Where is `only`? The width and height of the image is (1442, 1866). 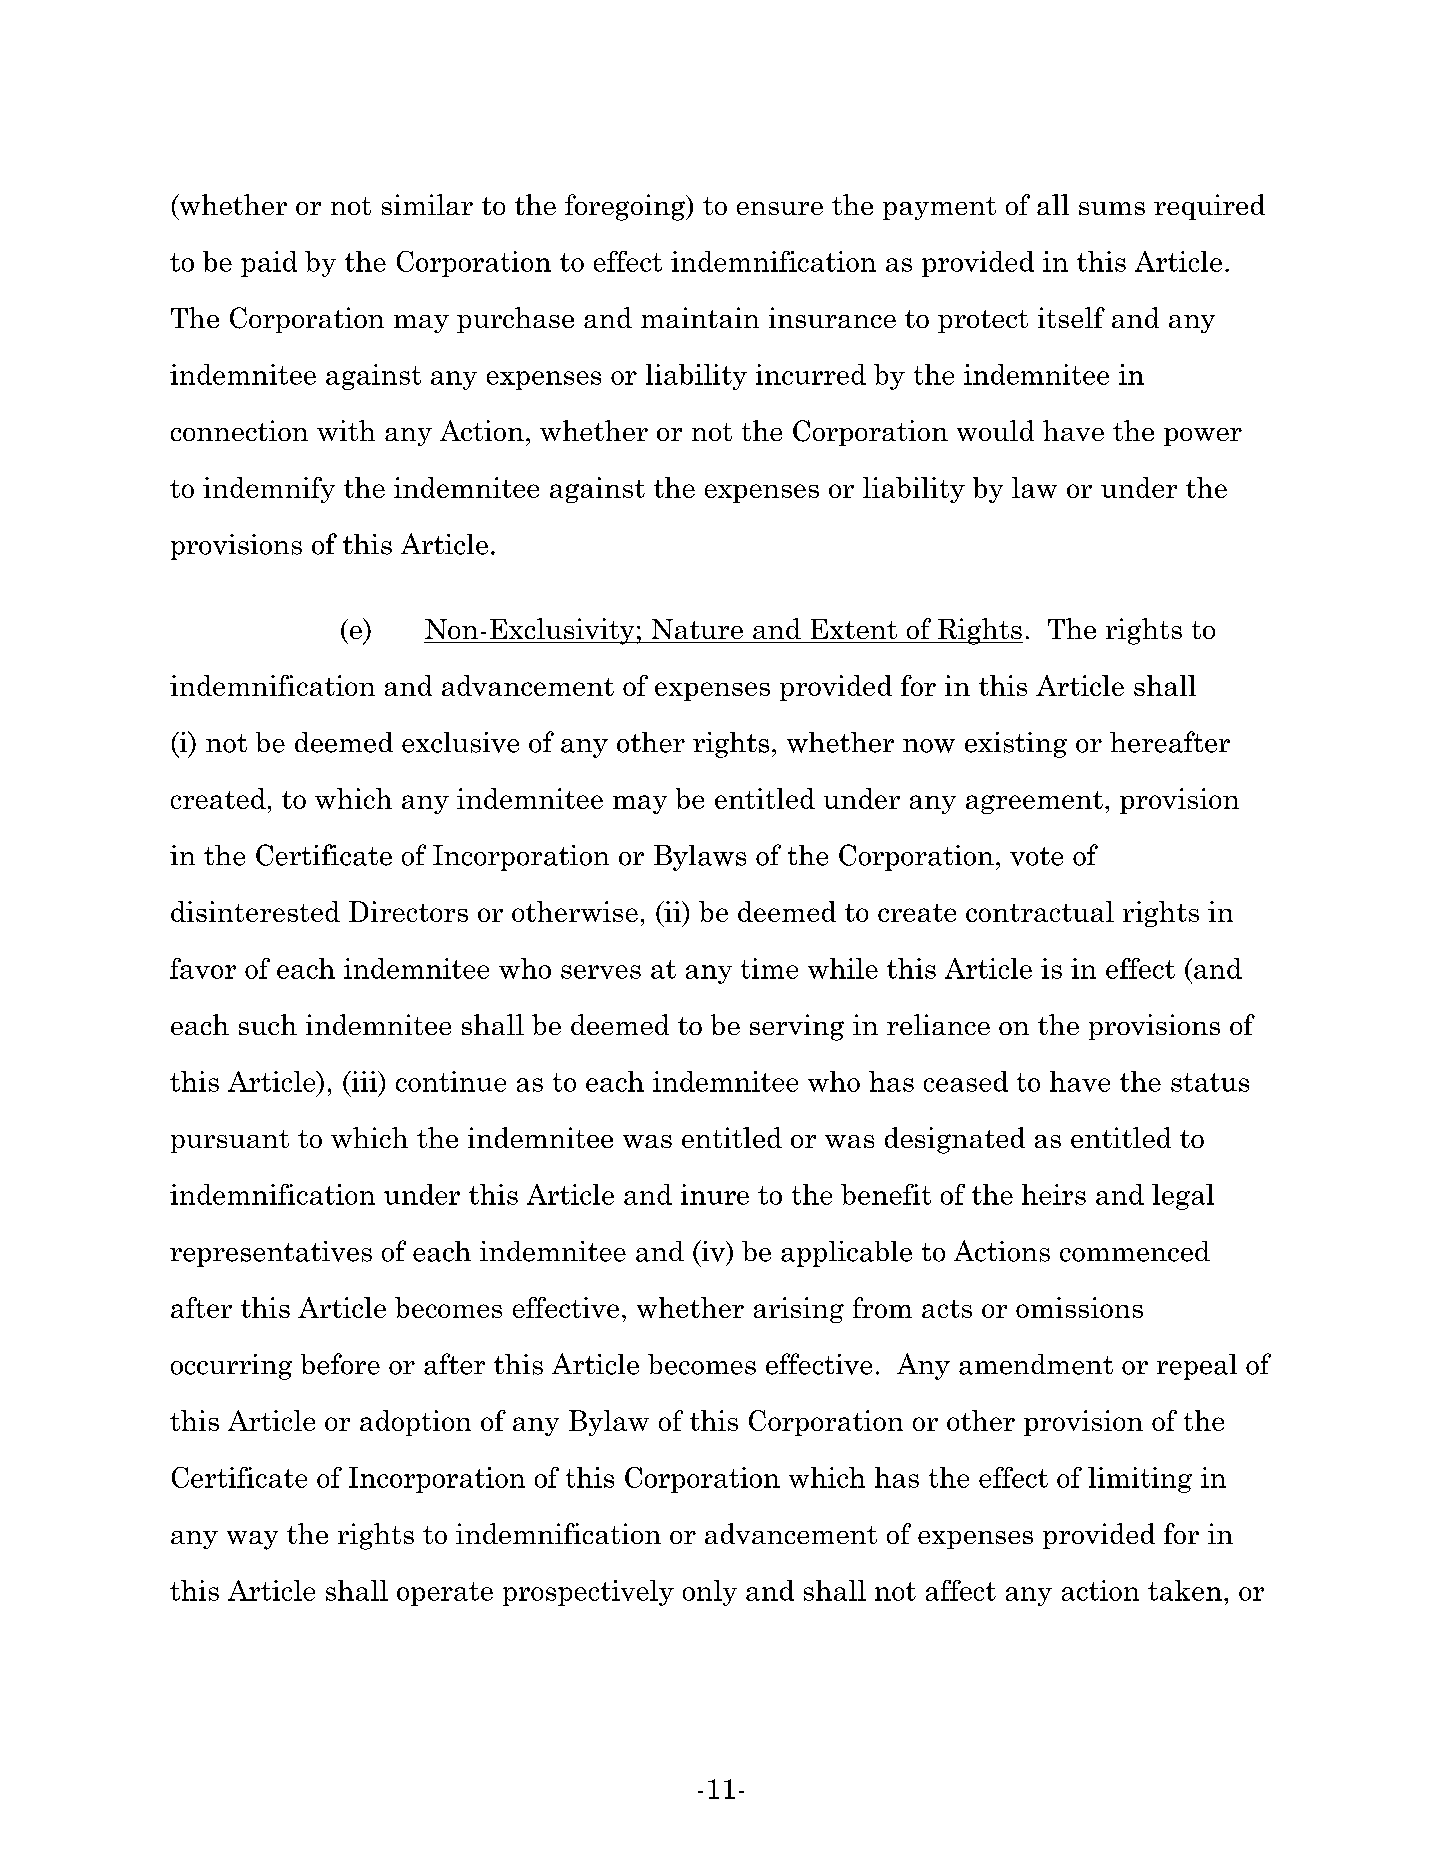 only is located at coordinates (710, 1593).
